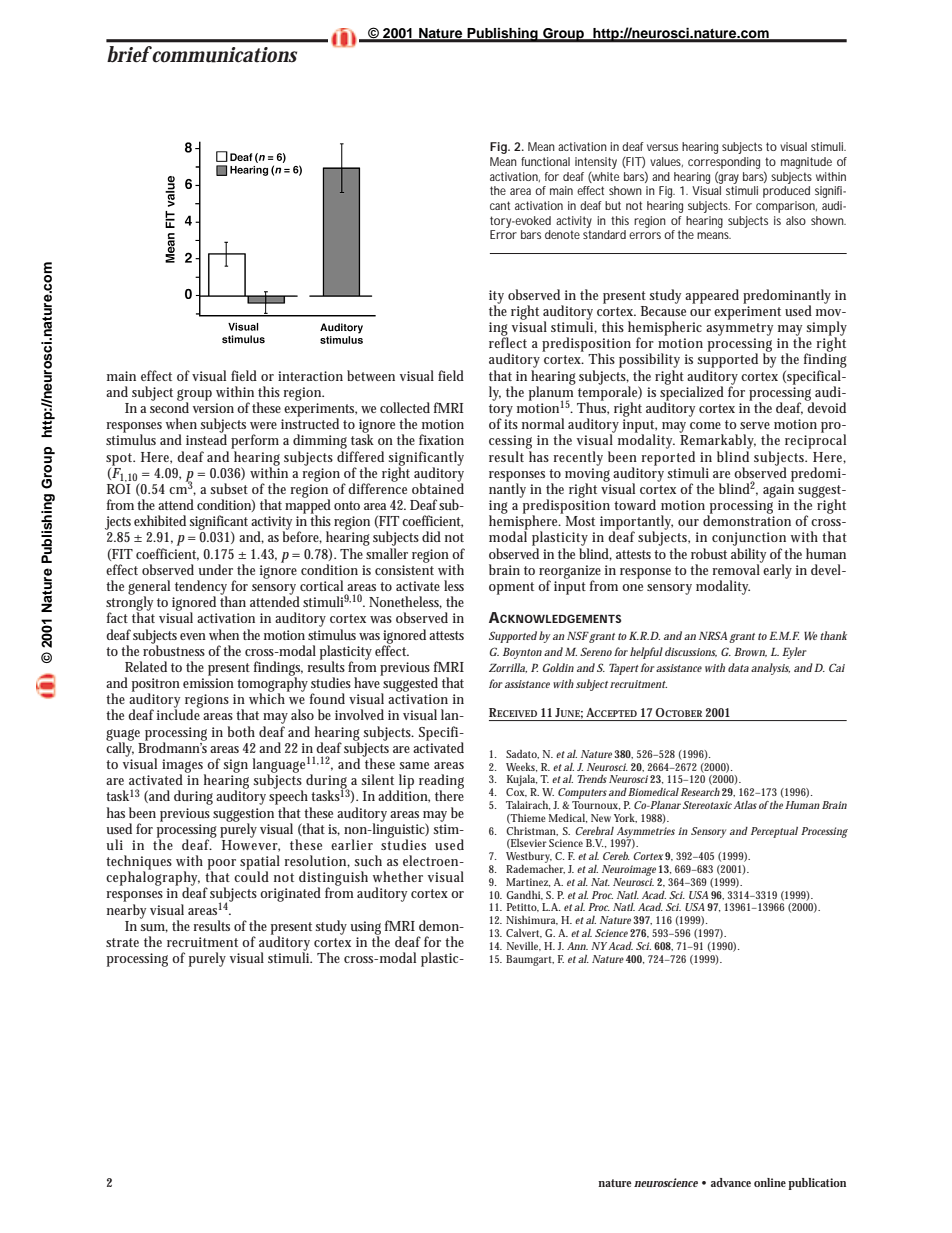 The width and height of the document is (952, 1233). Describe the element at coordinates (213, 408) in the document. I see `version` at that location.
